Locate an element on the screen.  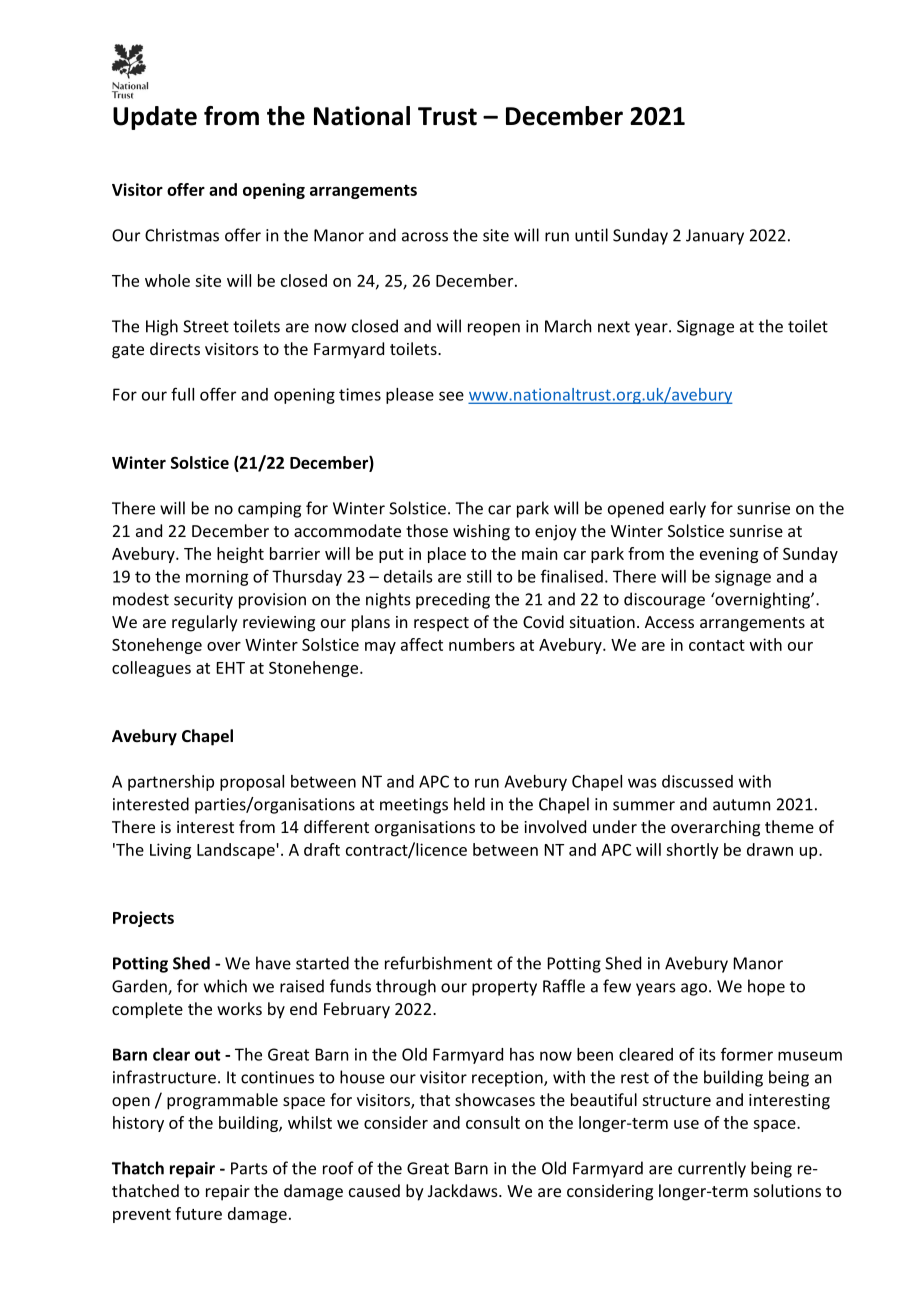
currently is located at coordinates (712, 1169).
